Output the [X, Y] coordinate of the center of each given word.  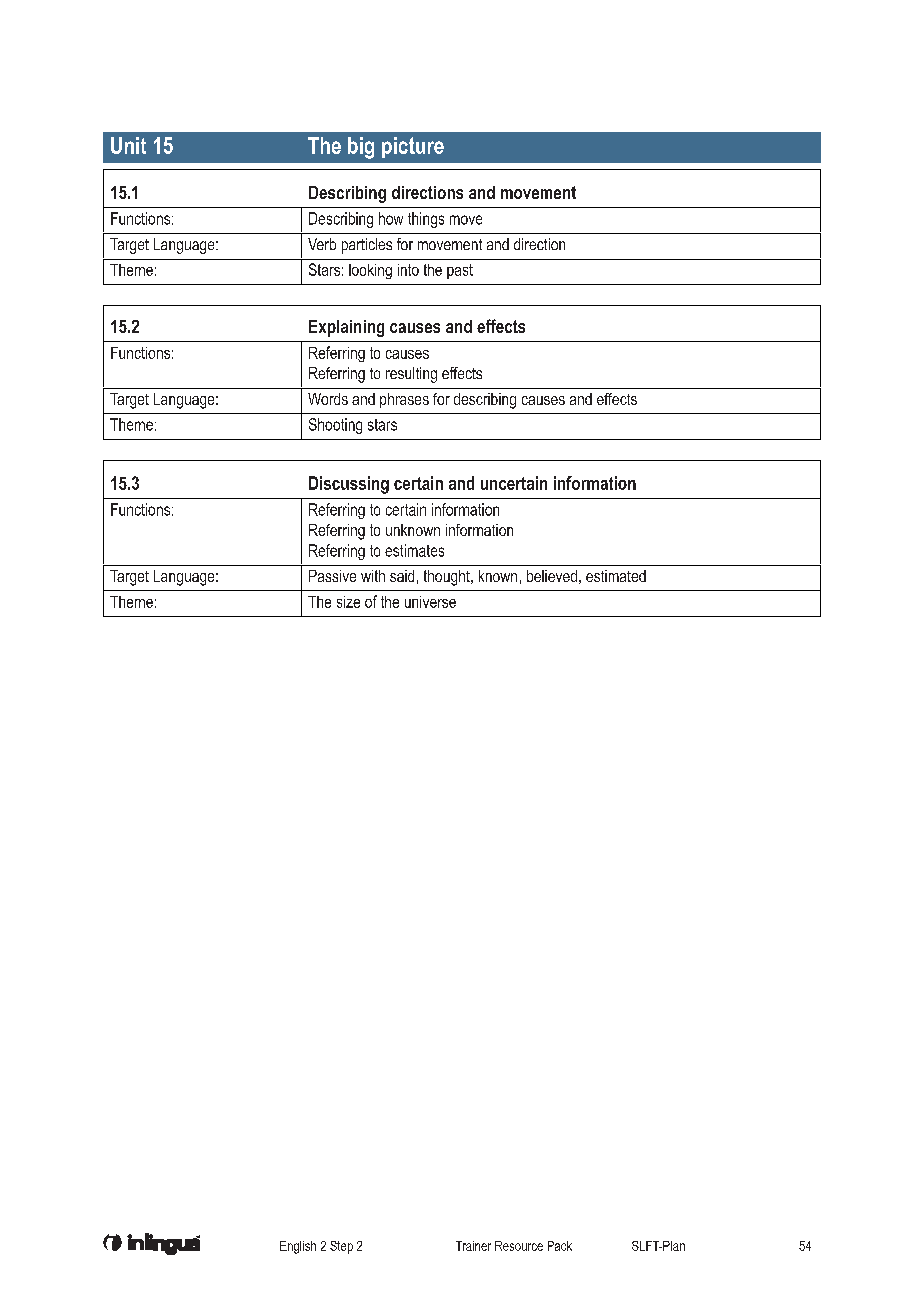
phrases [404, 400]
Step [341, 1247]
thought [448, 578]
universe [430, 602]
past [460, 271]
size [348, 602]
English [298, 1247]
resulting [411, 375]
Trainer [473, 1246]
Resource [519, 1246]
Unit [128, 145]
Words [328, 399]
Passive [332, 576]
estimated [616, 576]
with [373, 576]
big [361, 148]
